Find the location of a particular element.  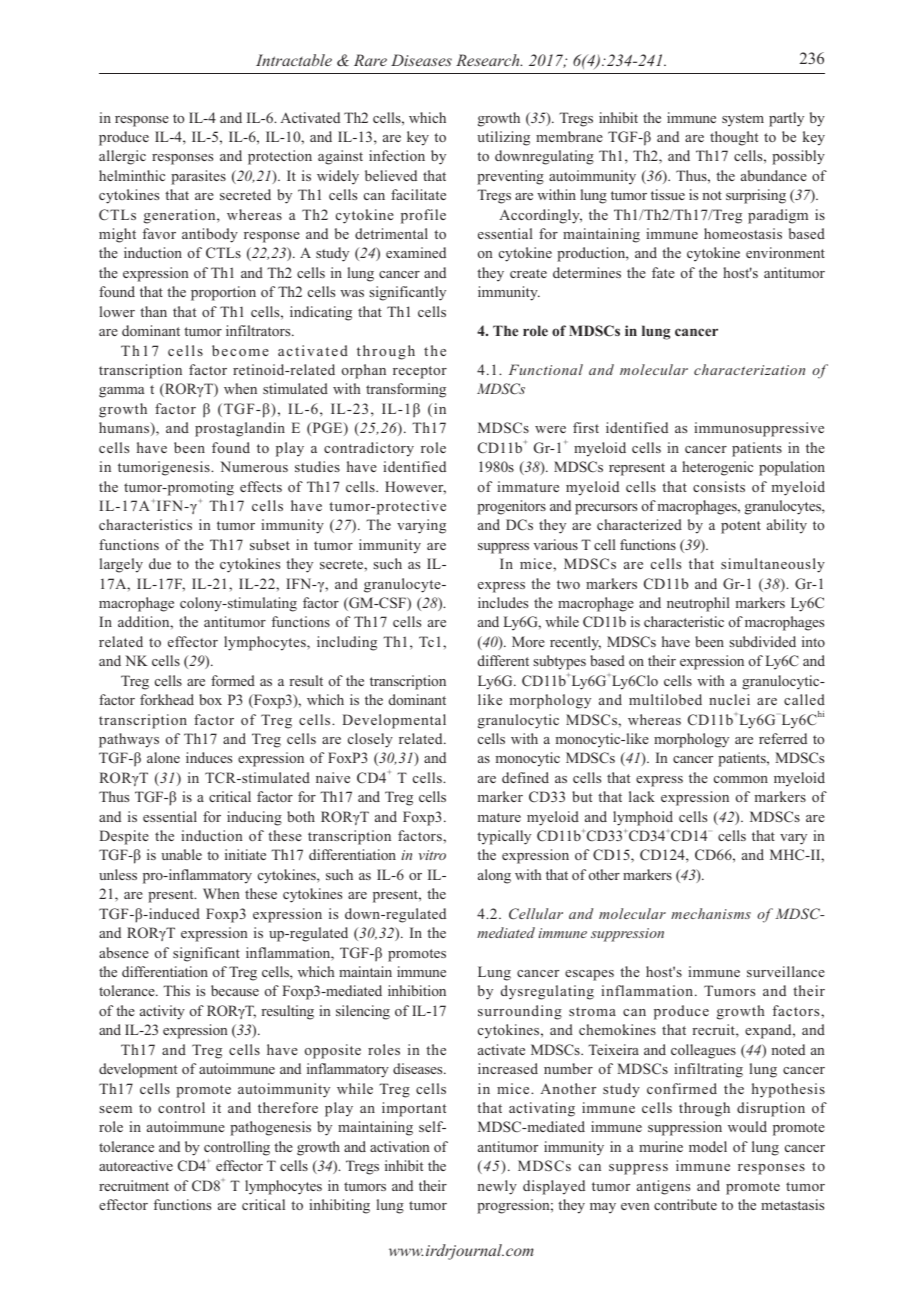

receptor is located at coordinates (420, 372).
